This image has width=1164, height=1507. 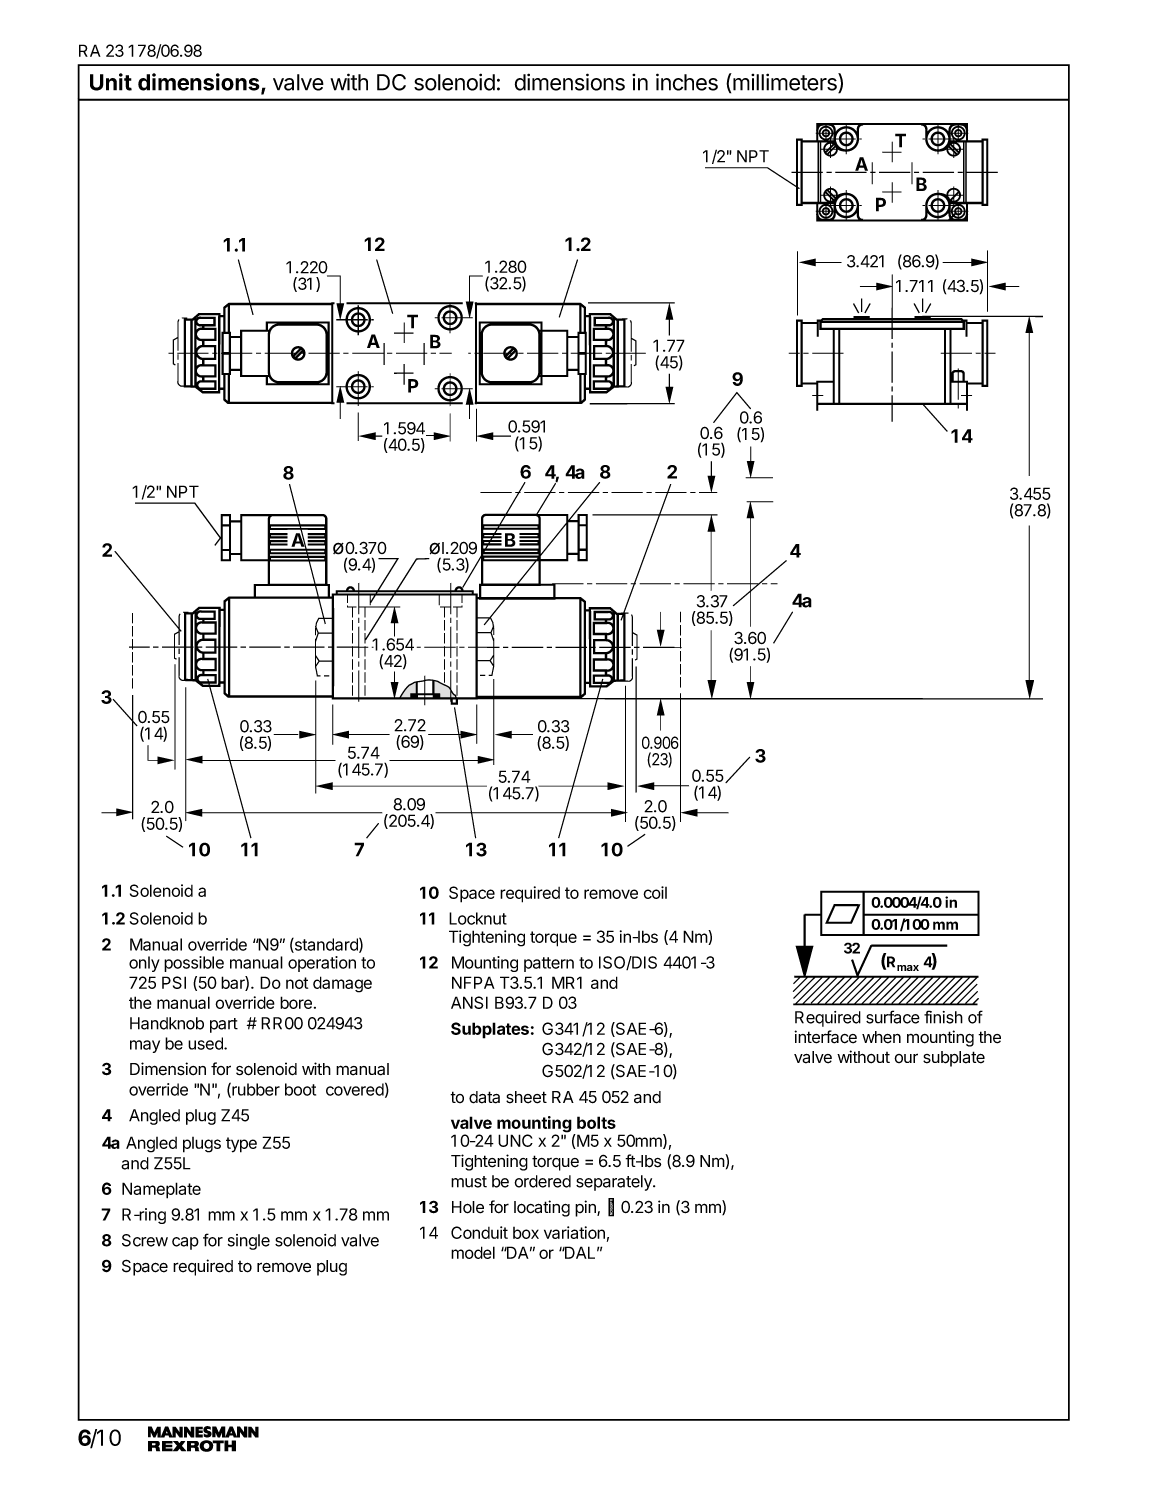 What do you see at coordinates (542, 1208) in the image?
I see `locating` at bounding box center [542, 1208].
